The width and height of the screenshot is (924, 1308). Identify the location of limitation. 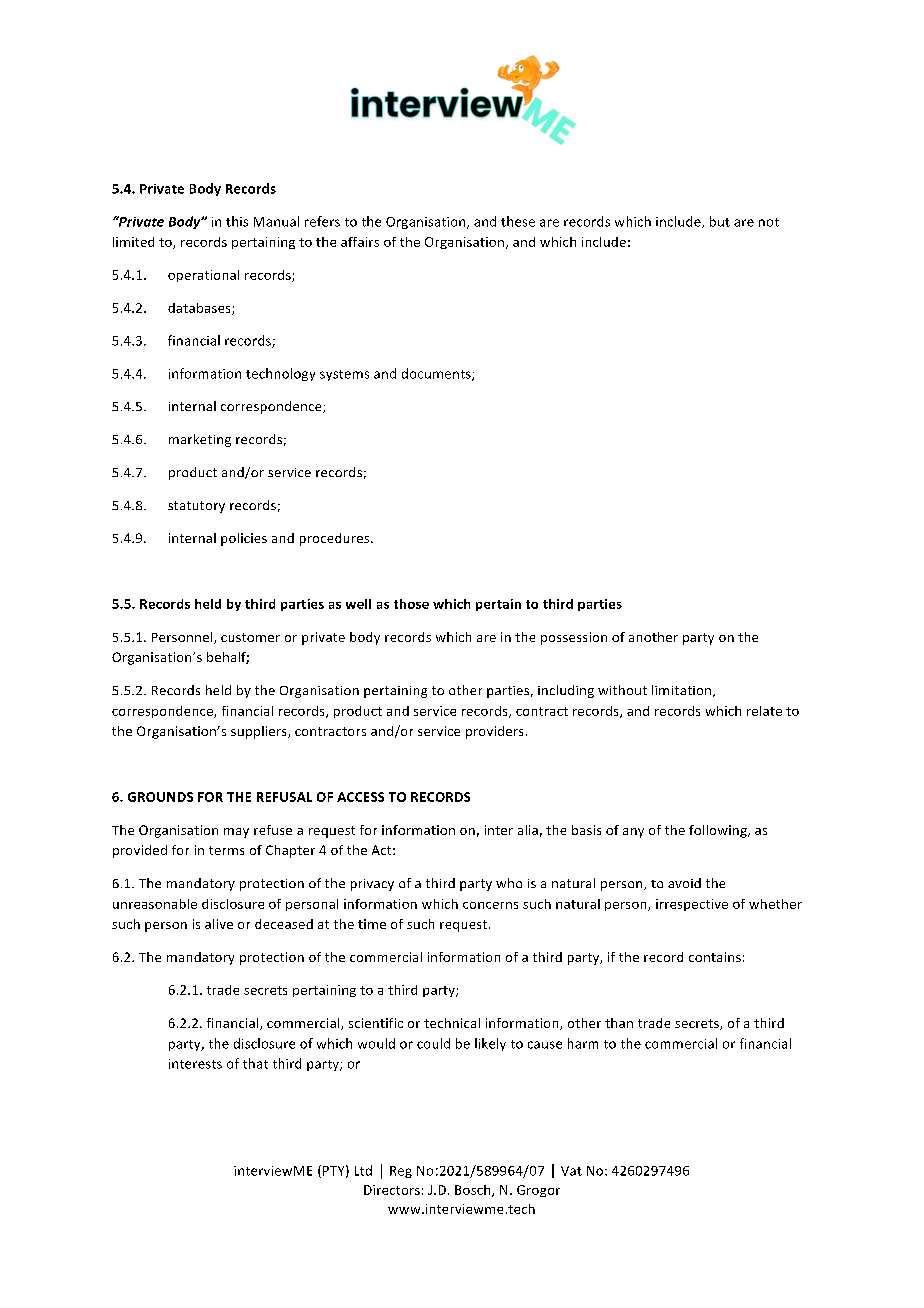
(683, 691).
